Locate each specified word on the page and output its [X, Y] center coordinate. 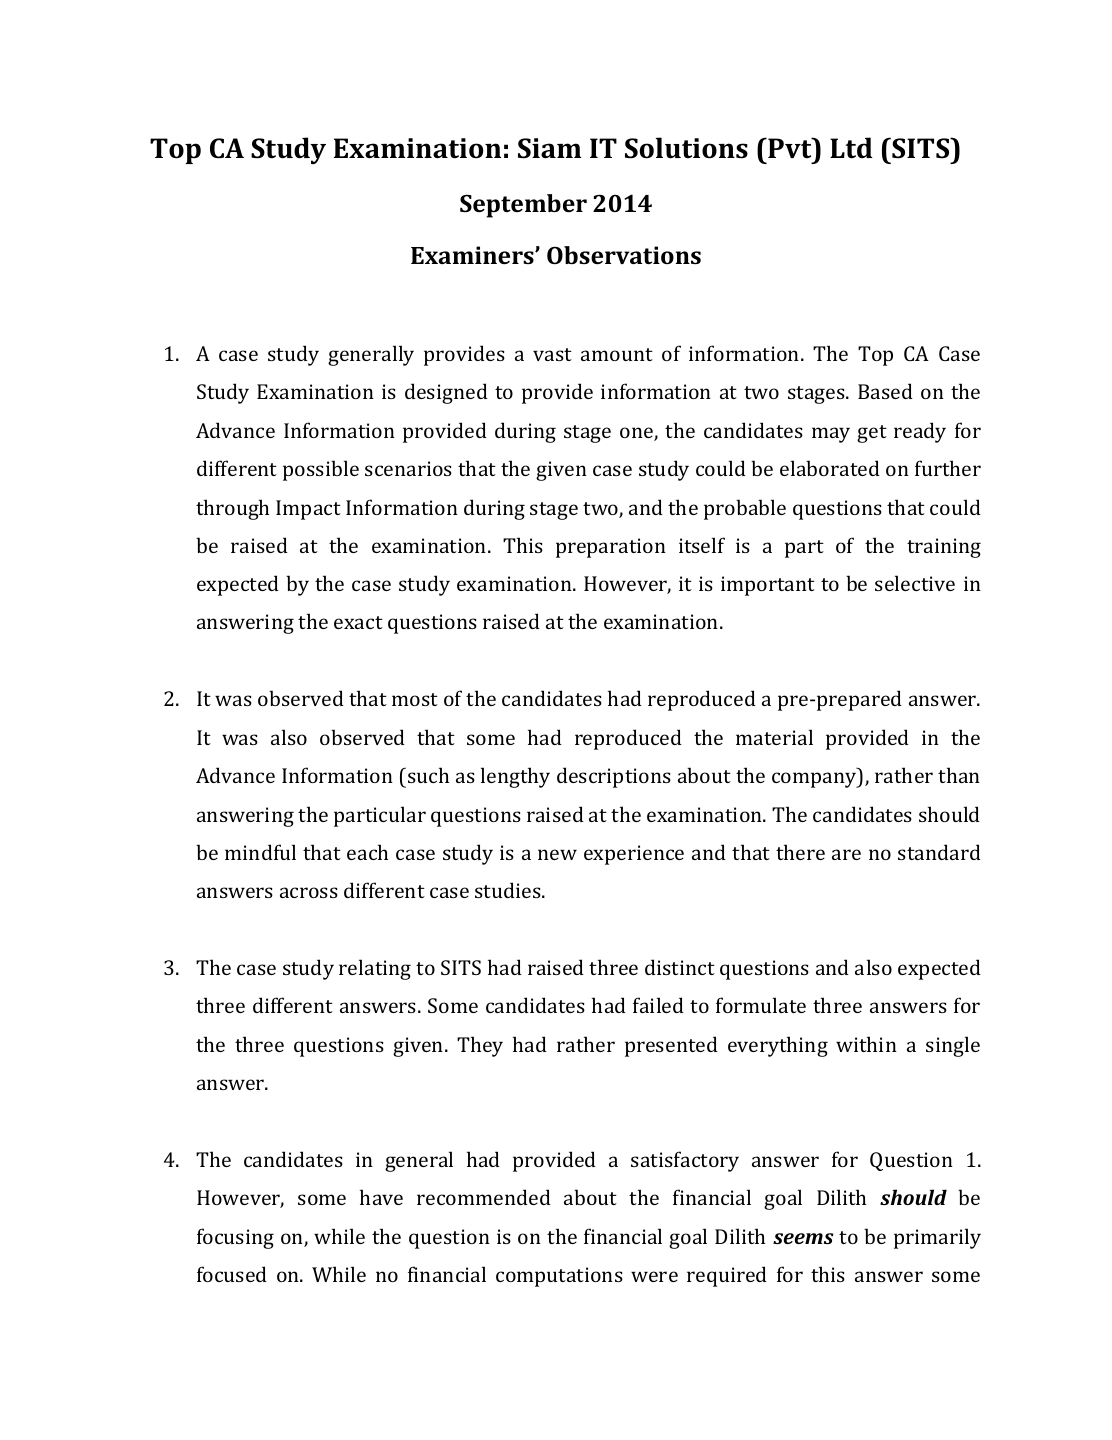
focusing [235, 1238]
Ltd [851, 148]
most [415, 699]
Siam [549, 148]
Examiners [473, 255]
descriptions [614, 777]
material [774, 737]
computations [559, 1277]
